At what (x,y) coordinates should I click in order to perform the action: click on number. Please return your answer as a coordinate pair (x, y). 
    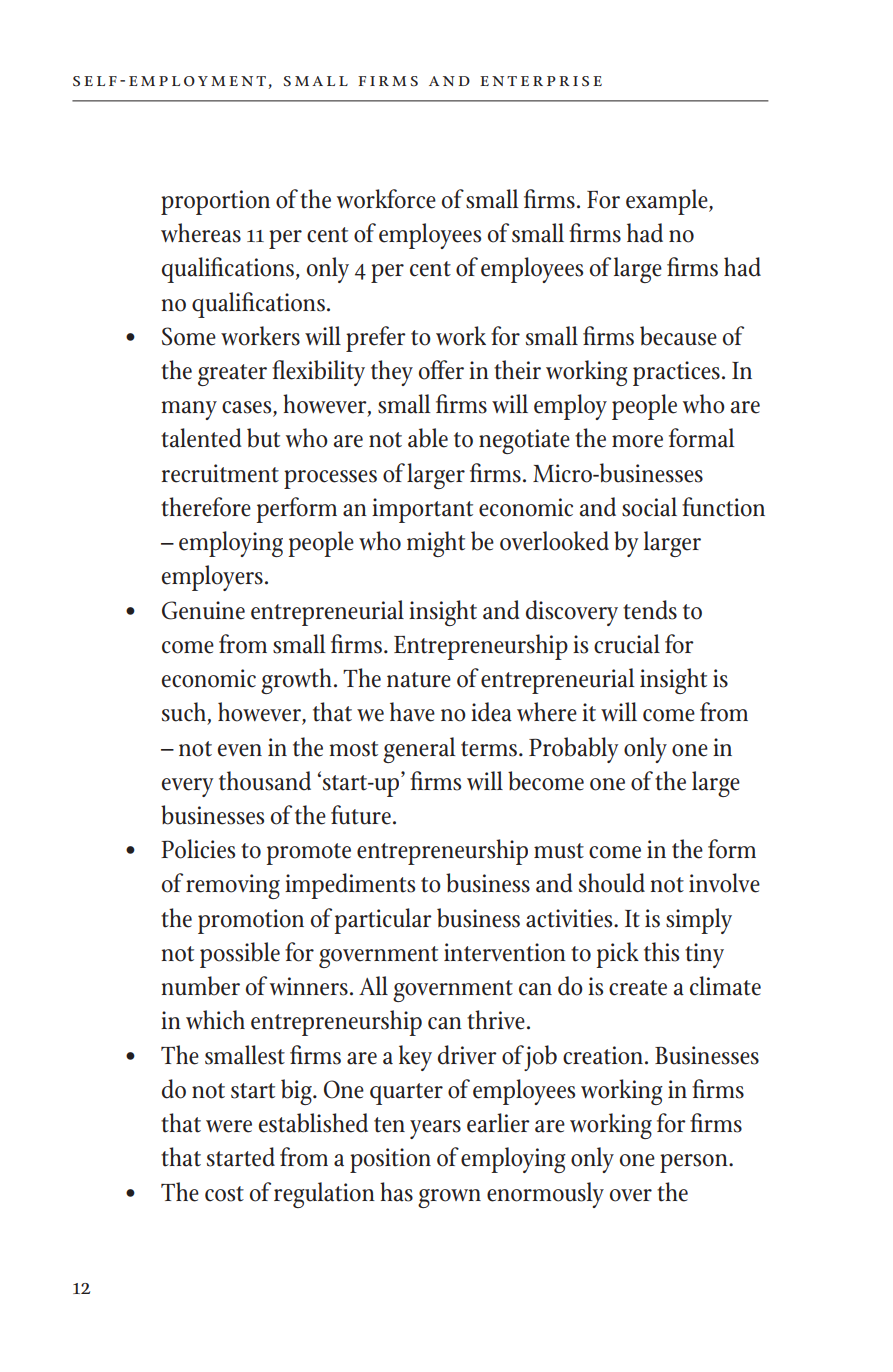
    Looking at the image, I should click on (201, 986).
